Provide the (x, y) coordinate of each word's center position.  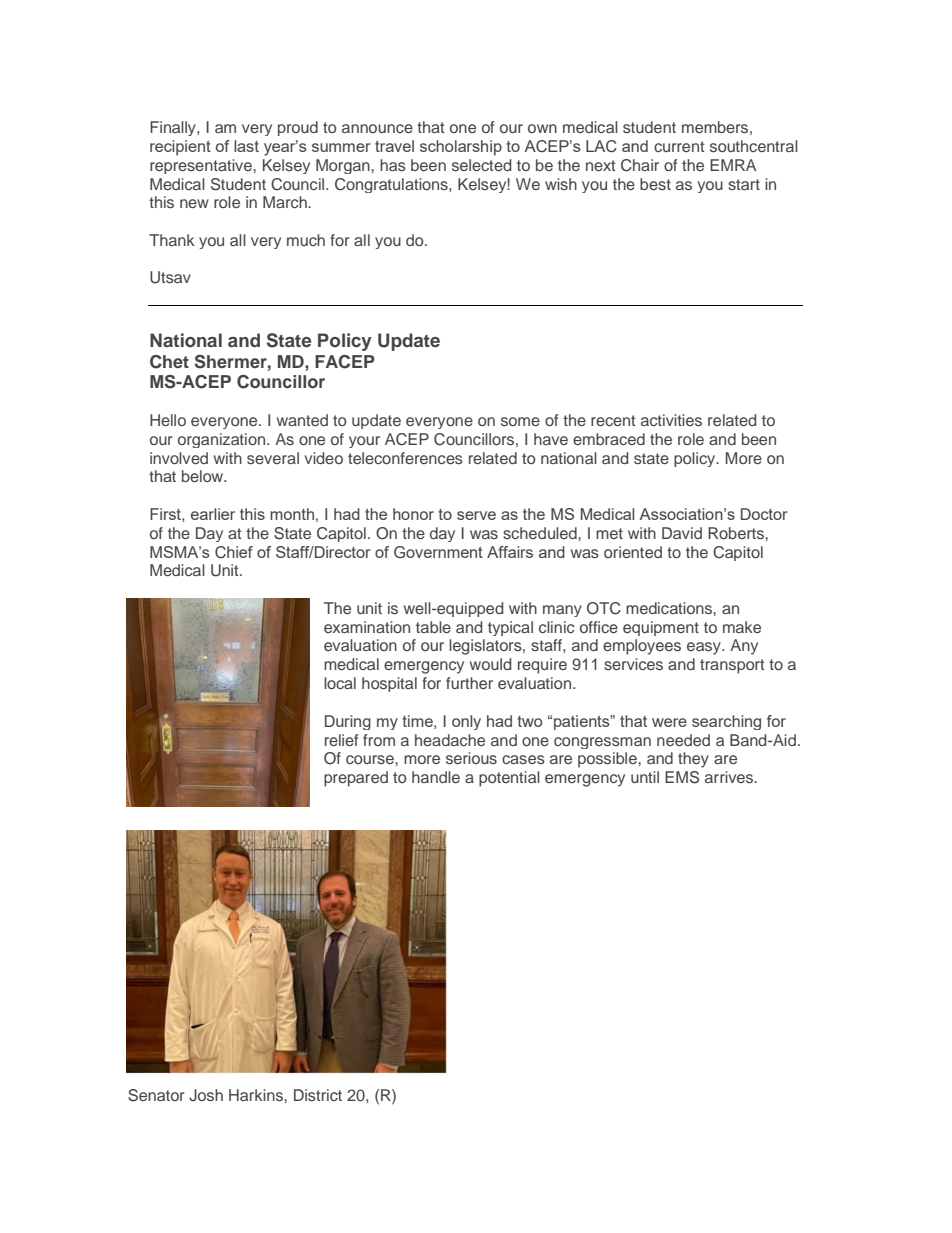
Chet (169, 362)
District (318, 1095)
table (433, 627)
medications (670, 608)
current (679, 146)
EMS (682, 777)
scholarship (461, 148)
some (520, 421)
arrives (730, 777)
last (246, 146)
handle (436, 777)
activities (671, 420)
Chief (234, 552)
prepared (356, 779)
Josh (206, 1095)
